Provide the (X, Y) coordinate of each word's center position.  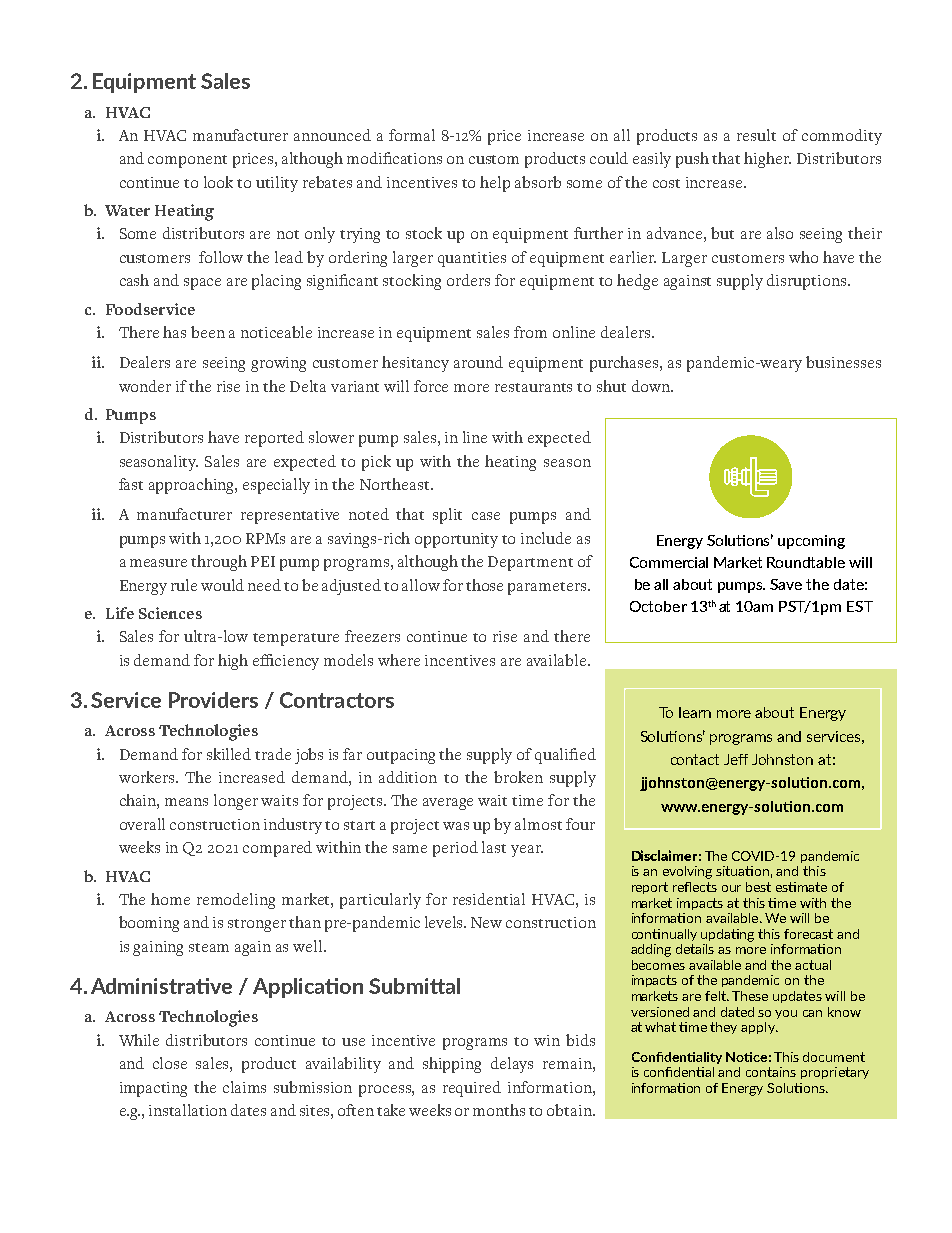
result (756, 135)
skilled (229, 754)
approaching (193, 486)
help (495, 184)
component (187, 161)
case (486, 516)
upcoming (811, 542)
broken (518, 777)
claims (244, 1087)
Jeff (736, 759)
